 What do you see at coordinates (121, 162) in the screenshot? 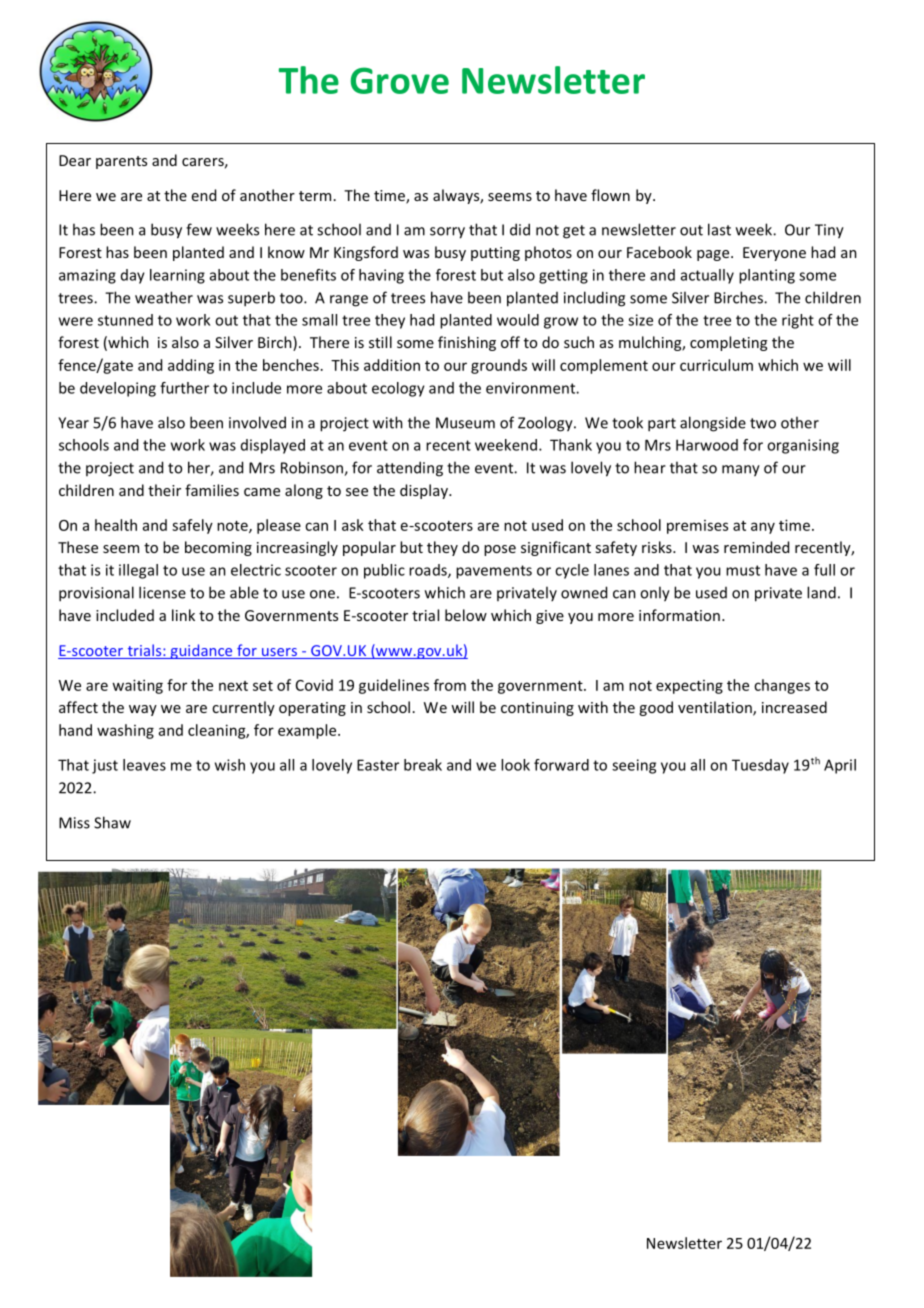
I see `parents` at bounding box center [121, 162].
